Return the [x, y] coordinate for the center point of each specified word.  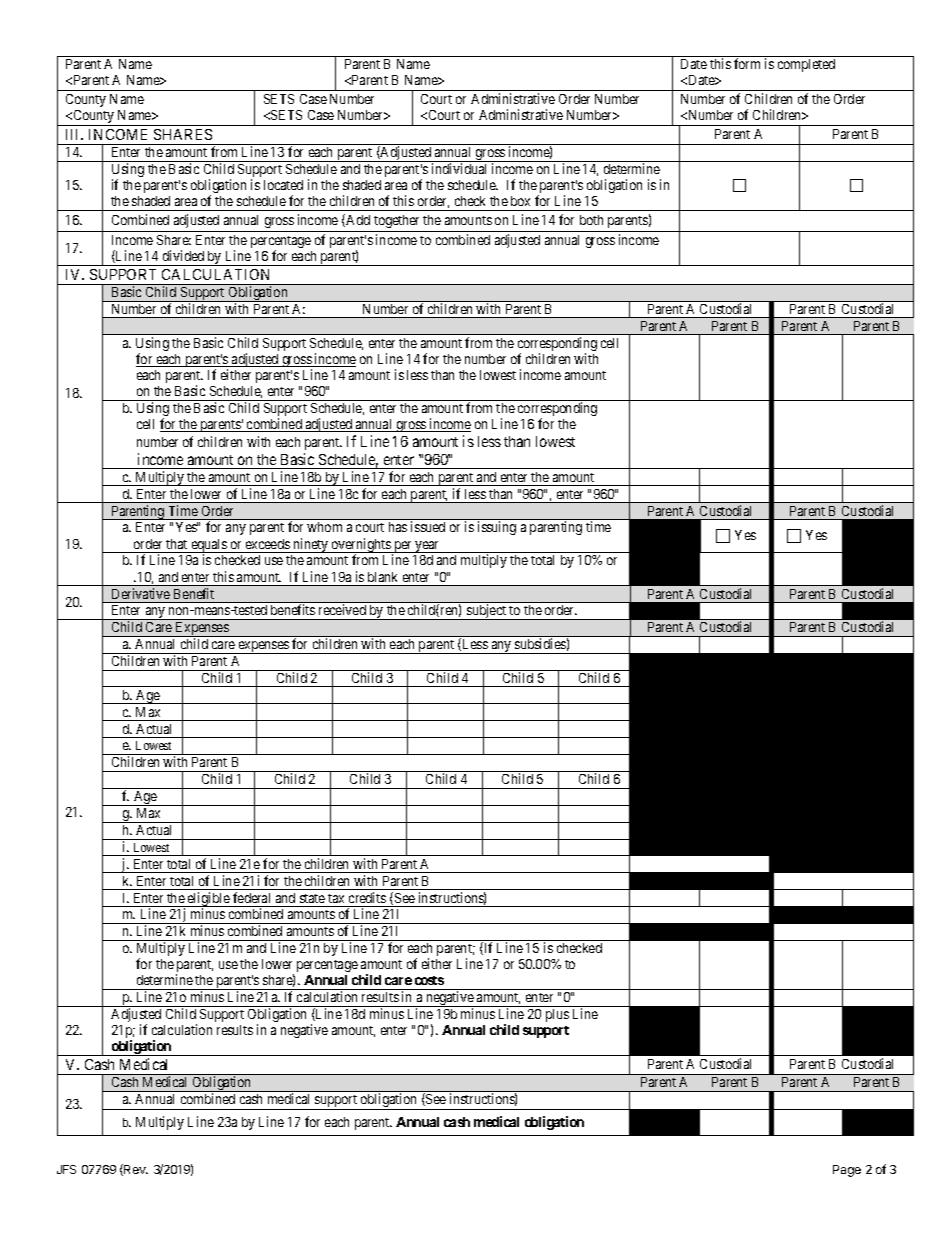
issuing [497, 528]
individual [459, 168]
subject [486, 612]
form [747, 63]
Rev [136, 1169]
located [283, 185]
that [176, 544]
